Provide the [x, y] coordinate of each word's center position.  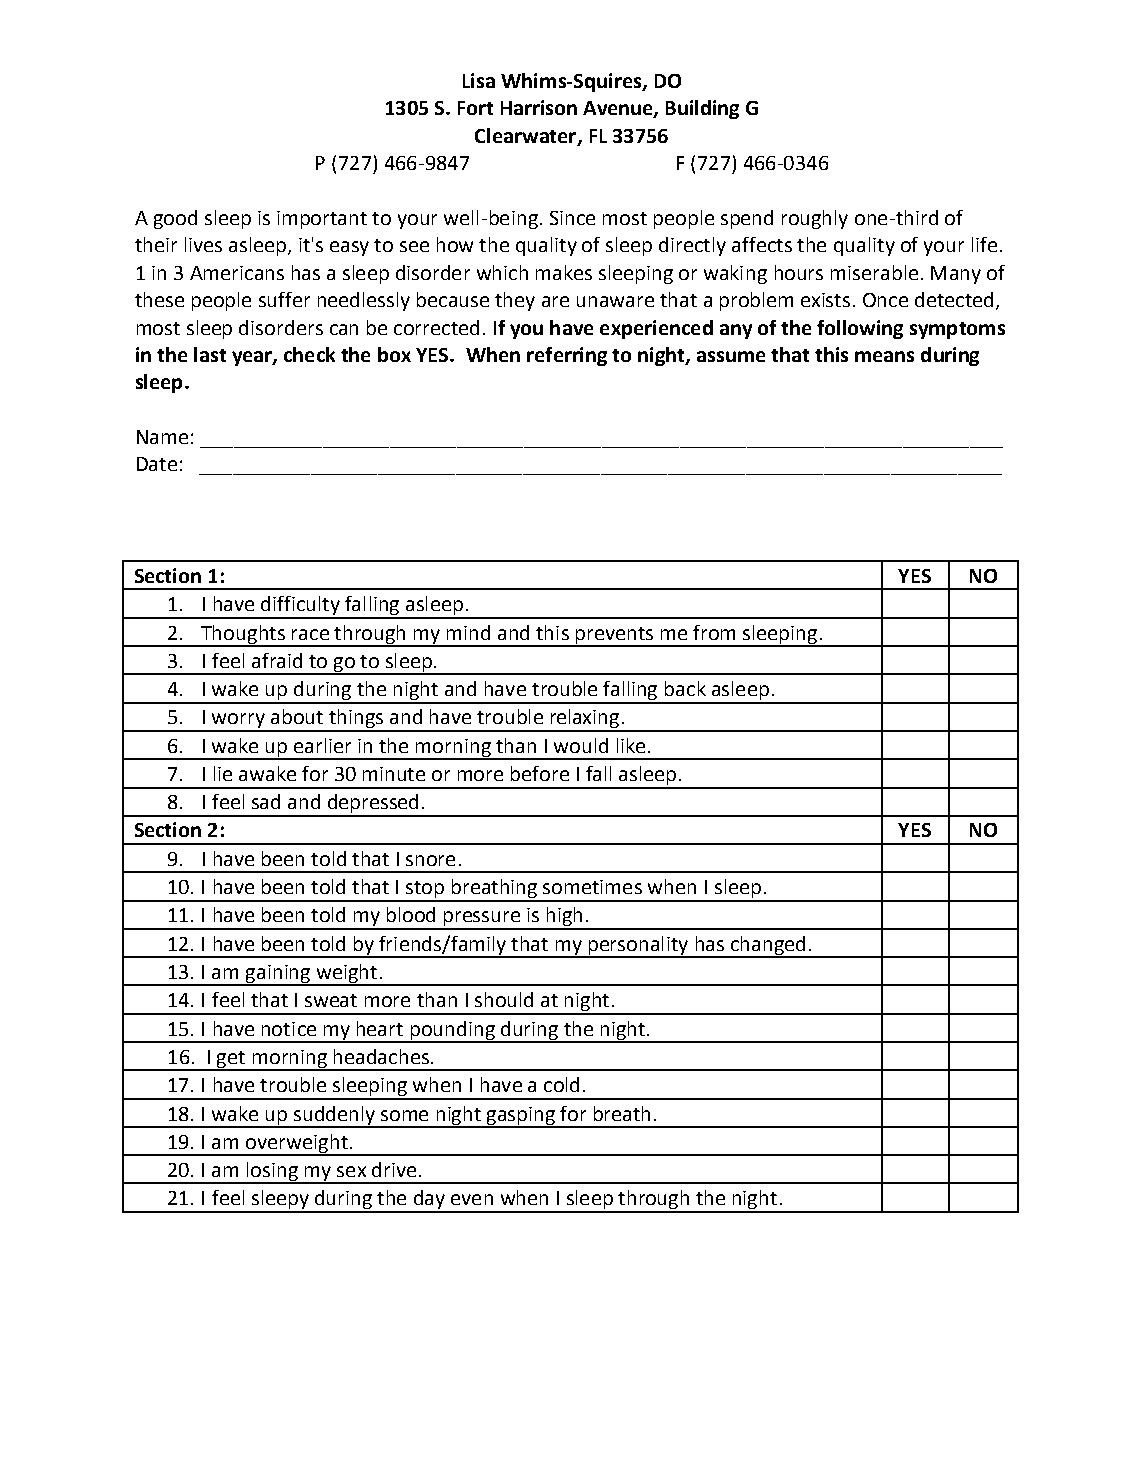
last [210, 354]
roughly [815, 219]
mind [468, 632]
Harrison [539, 107]
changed [768, 946]
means [884, 356]
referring [567, 356]
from [714, 632]
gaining [278, 975]
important [322, 220]
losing [273, 1173]
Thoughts [243, 635]
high [564, 918]
